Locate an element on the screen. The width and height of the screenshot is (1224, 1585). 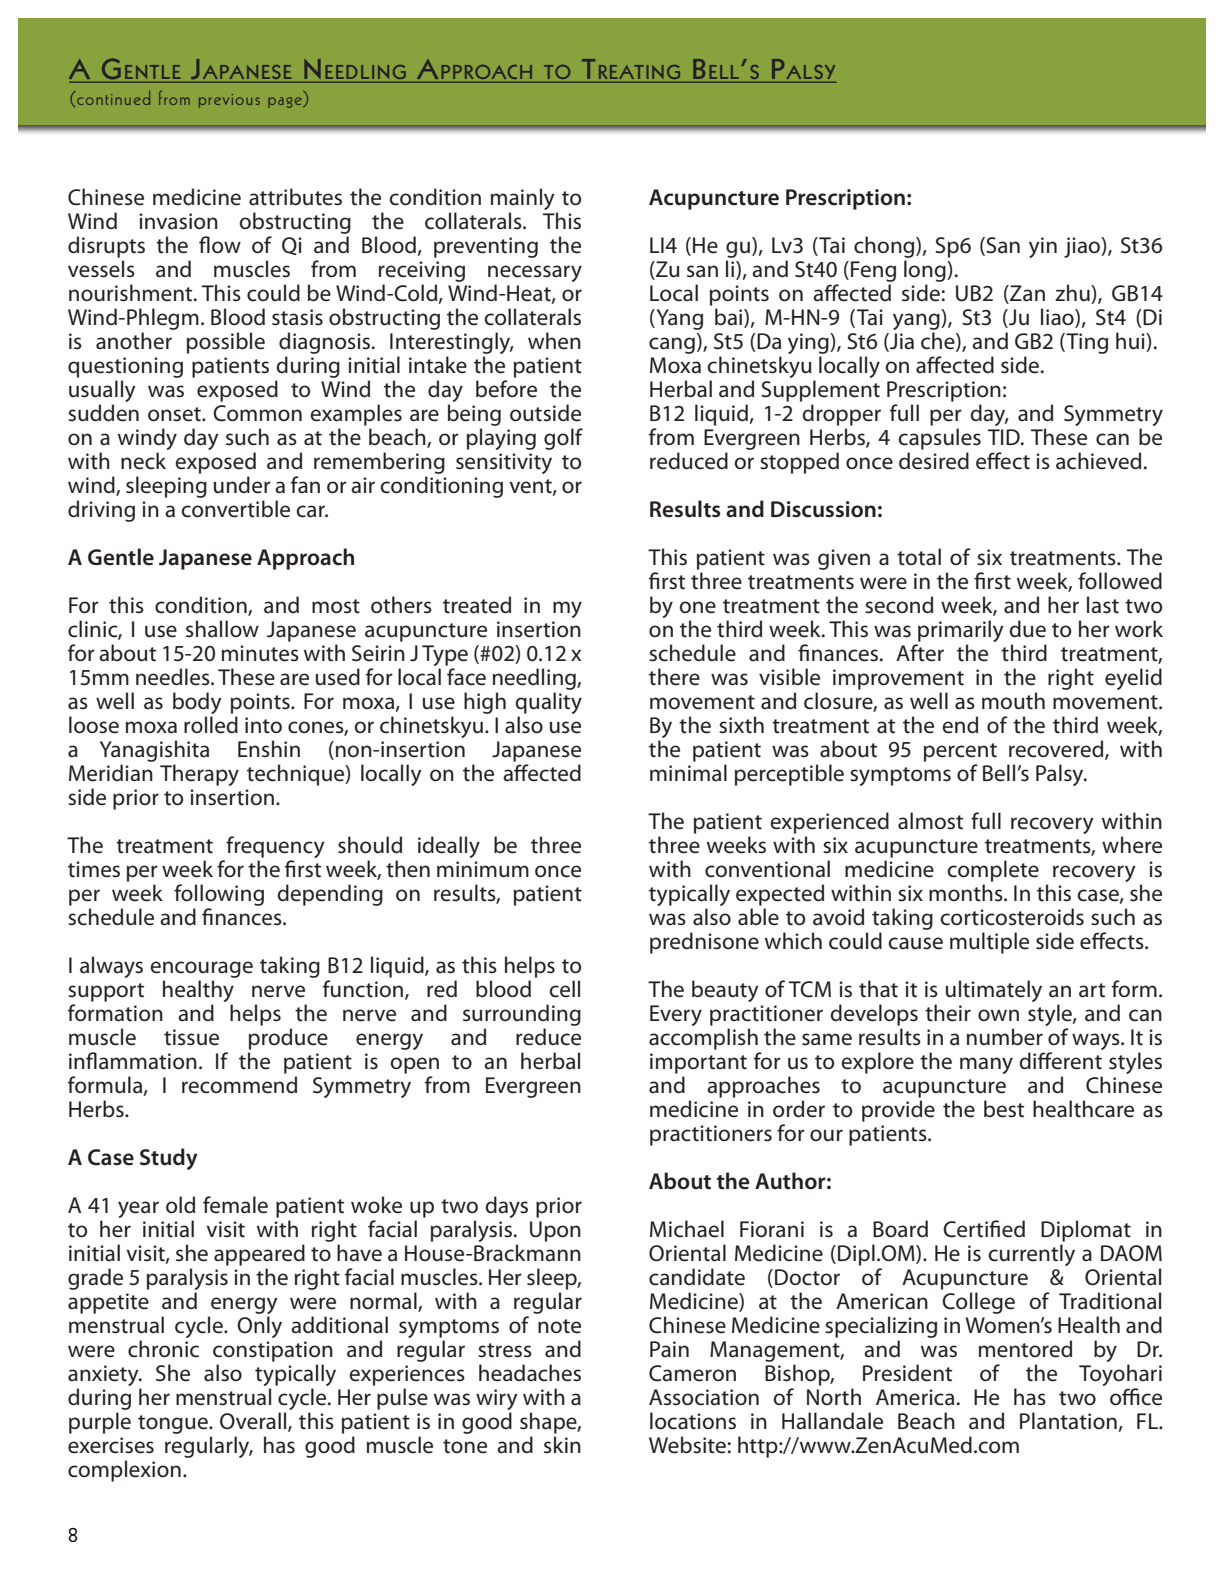
cell is located at coordinates (564, 989).
